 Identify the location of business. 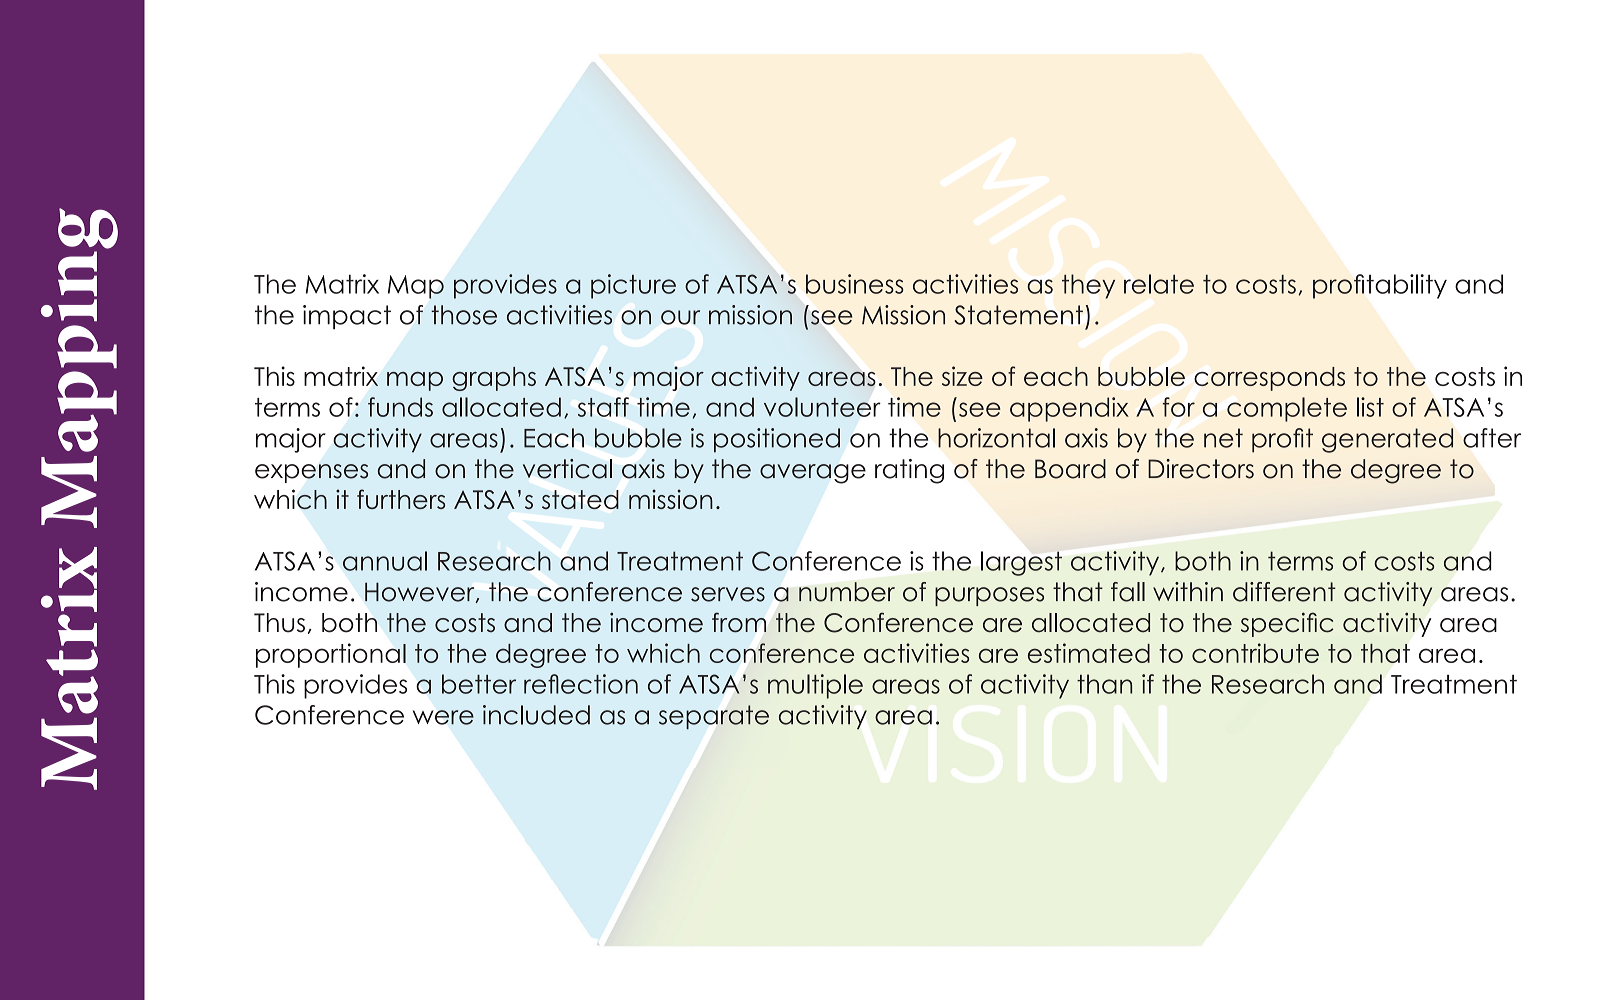
(855, 284).
